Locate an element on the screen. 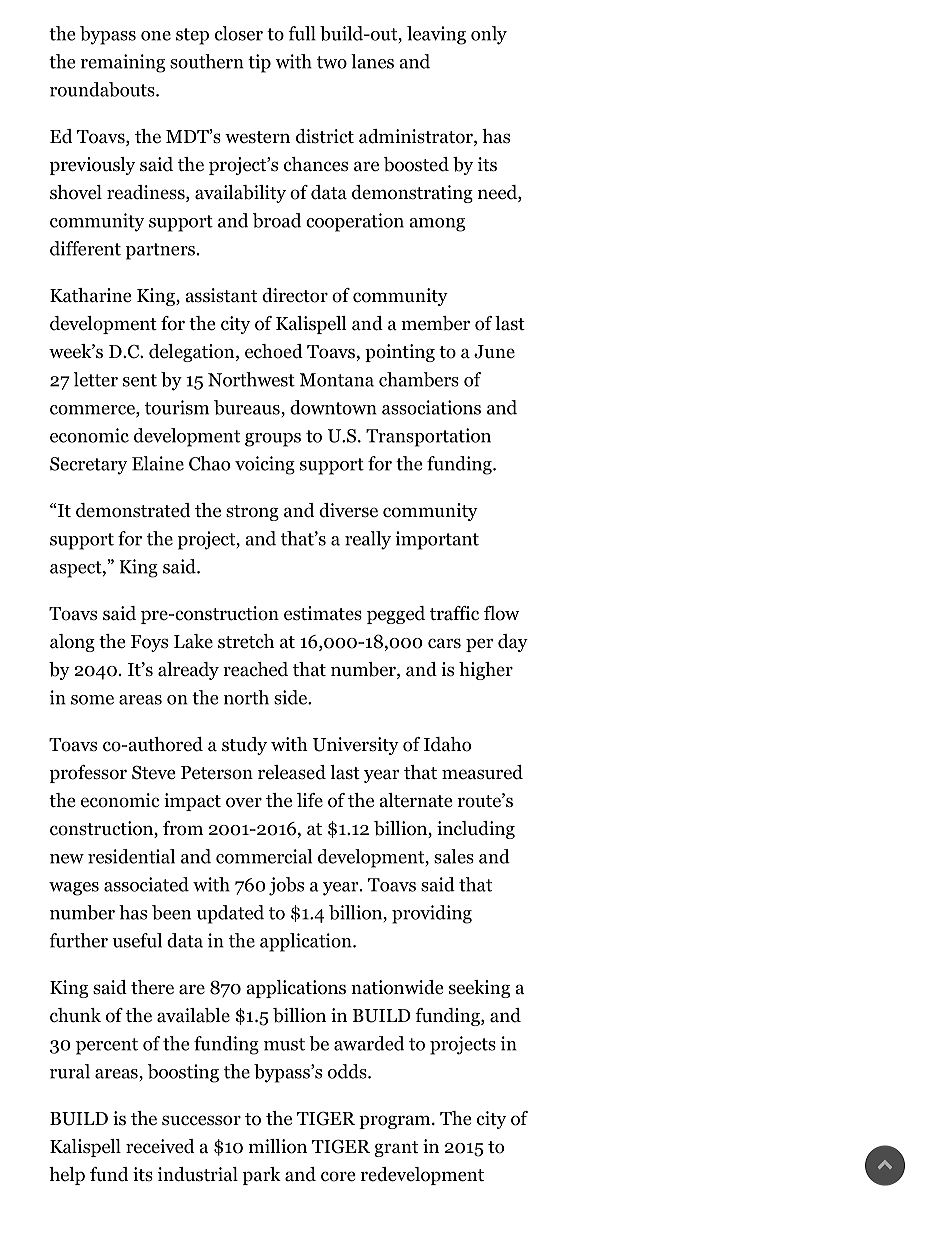 The width and height of the screenshot is (952, 1233). Idaho is located at coordinates (447, 744).
